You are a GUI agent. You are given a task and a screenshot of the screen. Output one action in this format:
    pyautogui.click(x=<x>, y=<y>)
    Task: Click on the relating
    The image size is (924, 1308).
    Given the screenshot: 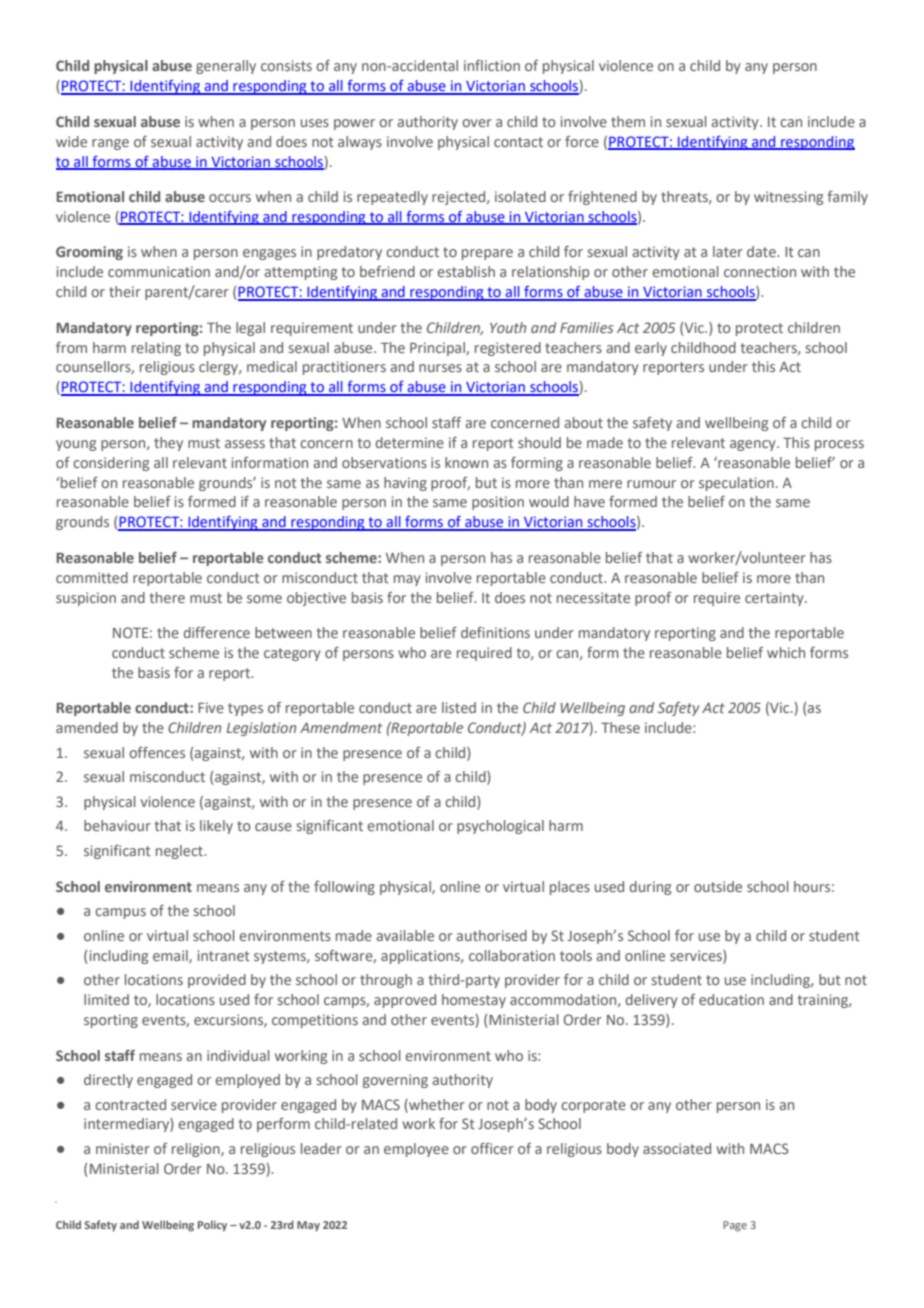 What is the action you would take?
    pyautogui.click(x=156, y=349)
